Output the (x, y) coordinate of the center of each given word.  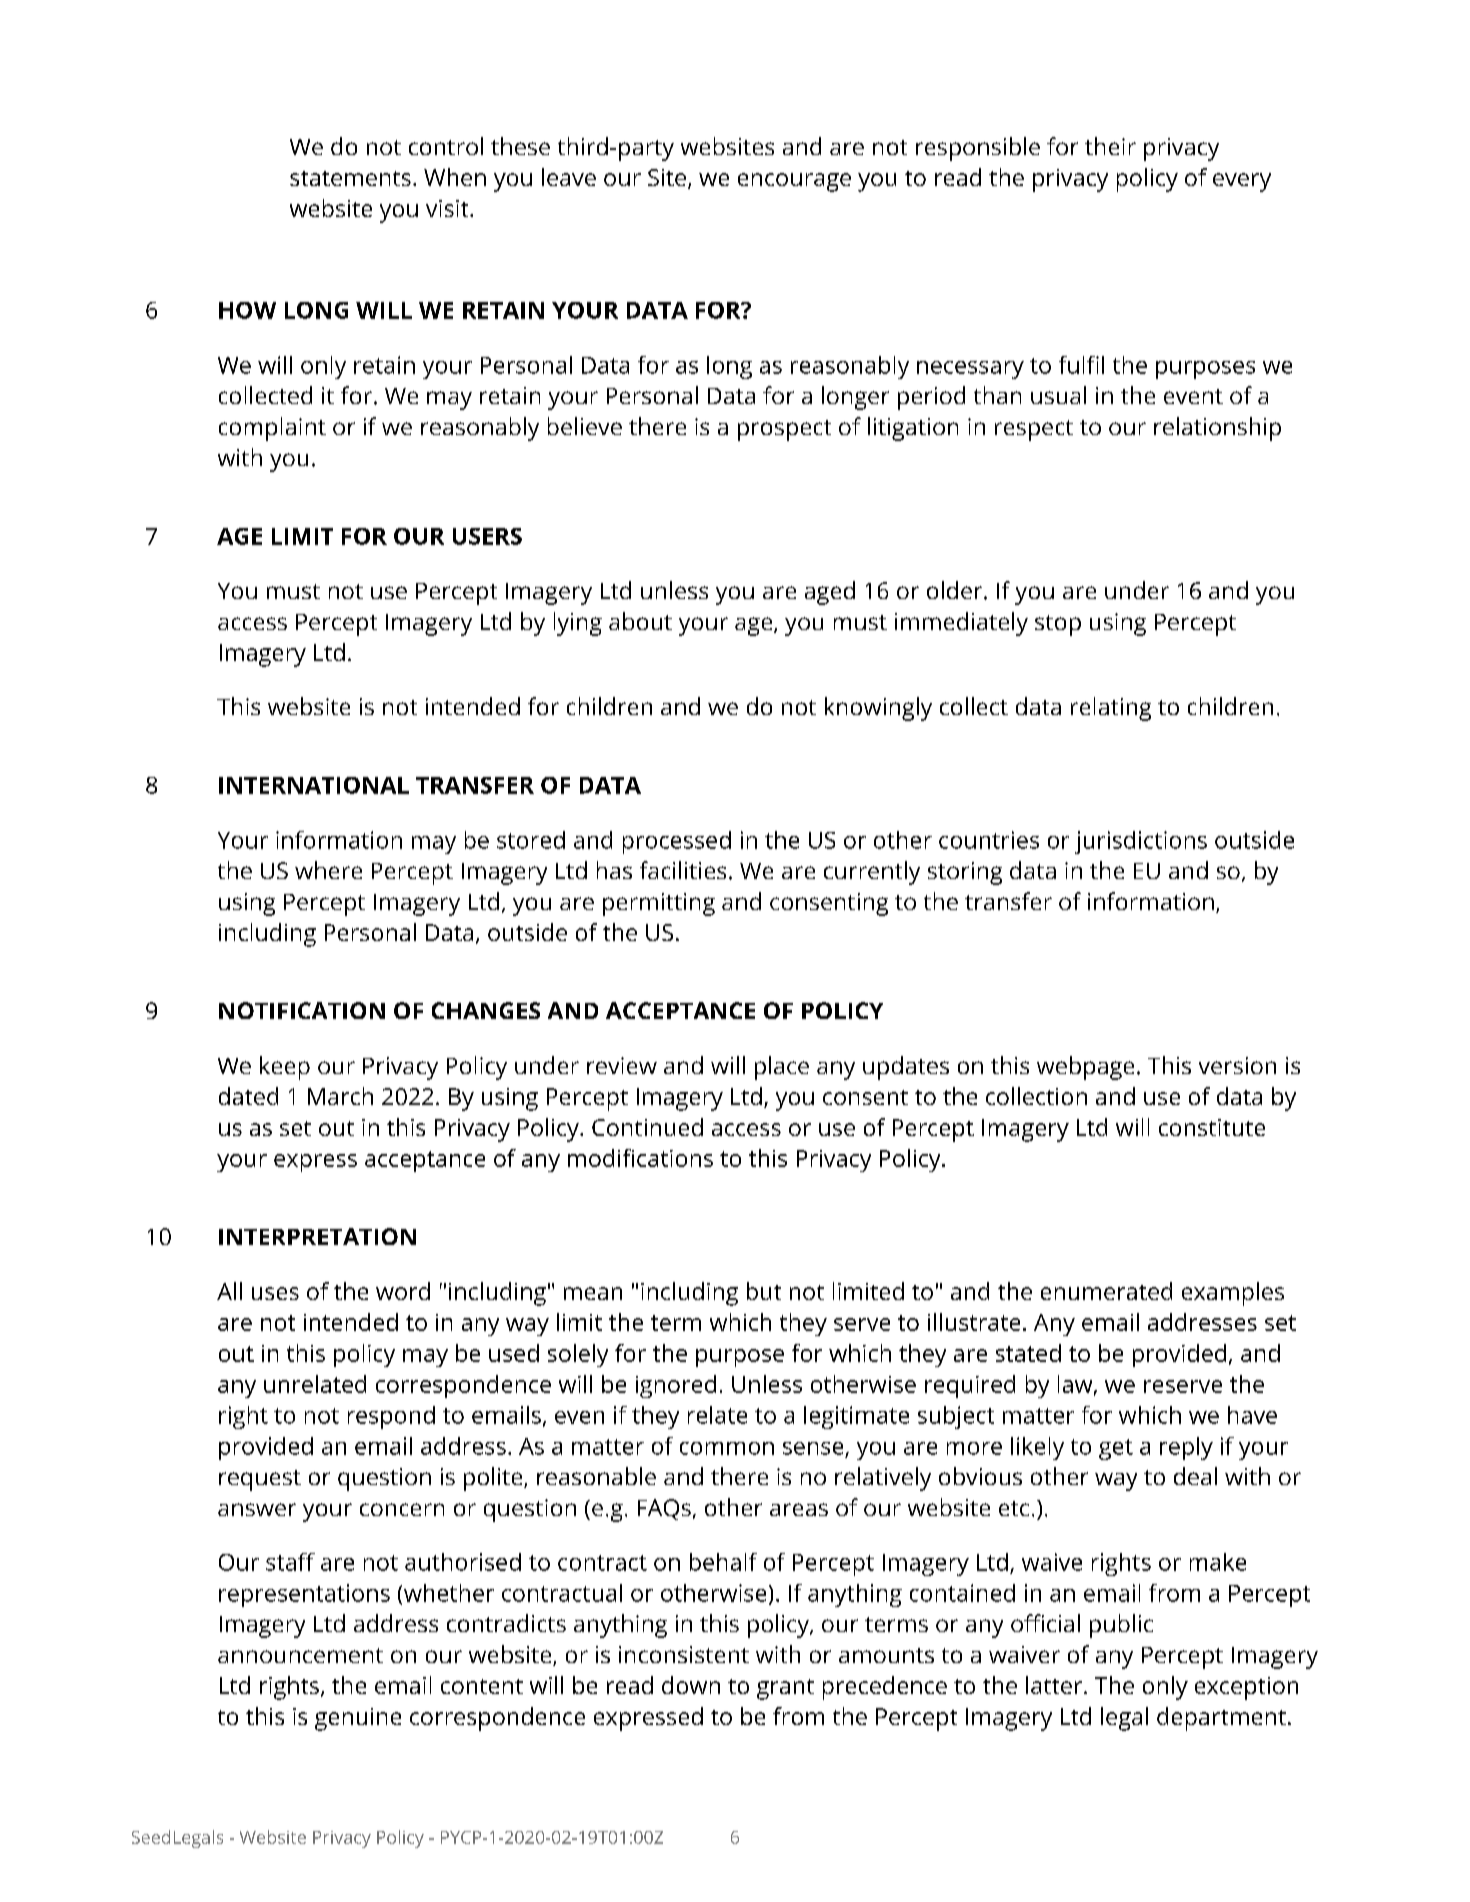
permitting (659, 904)
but (764, 1291)
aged (830, 593)
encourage (794, 182)
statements (350, 178)
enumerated (1106, 1291)
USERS (487, 536)
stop (1058, 625)
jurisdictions (1141, 842)
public (1121, 1626)
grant (785, 1689)
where (328, 870)
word (403, 1291)
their (1110, 146)
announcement (300, 1655)
